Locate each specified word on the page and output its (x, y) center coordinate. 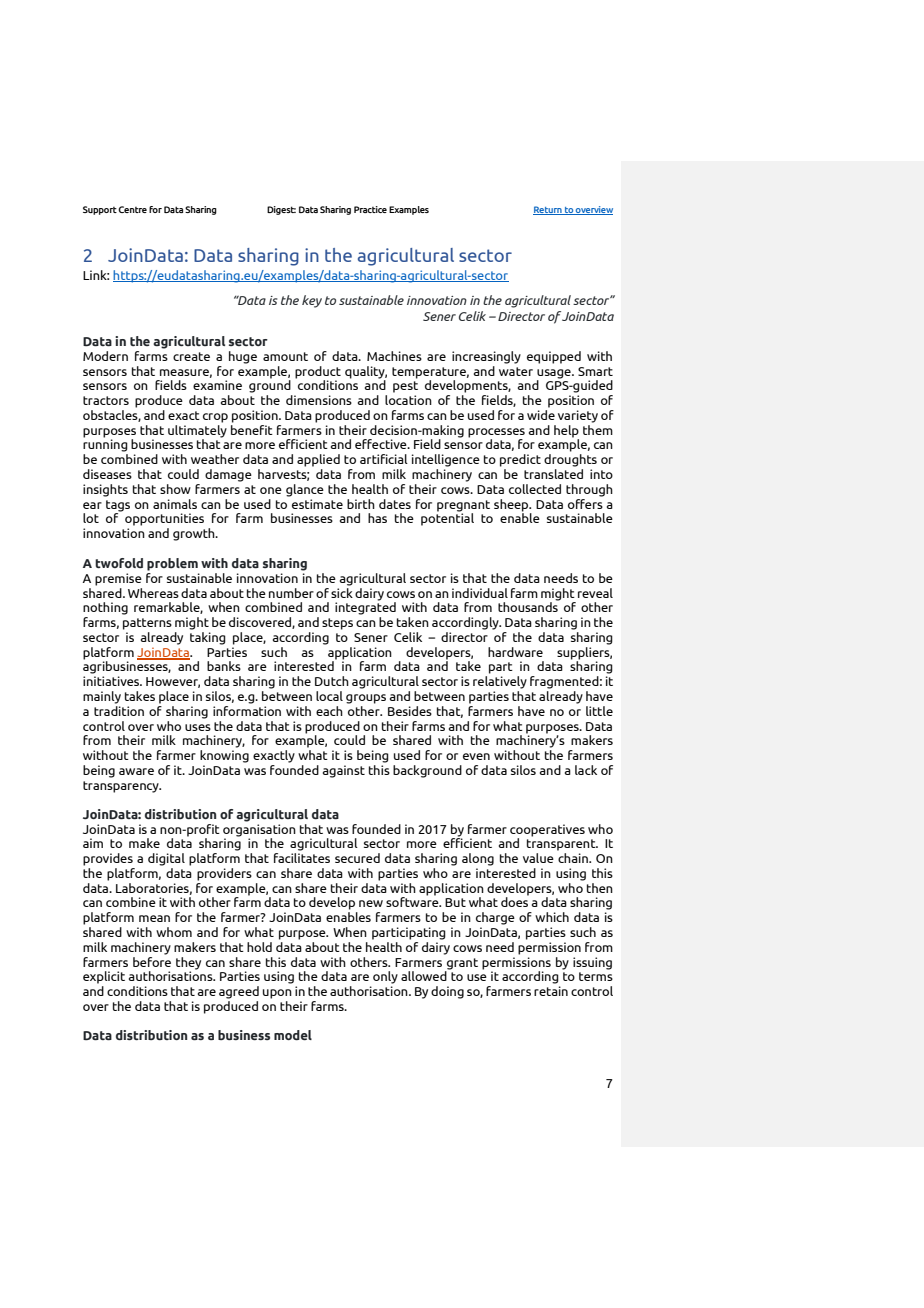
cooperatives (547, 830)
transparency (122, 787)
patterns (147, 624)
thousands (529, 606)
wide (541, 413)
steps (337, 624)
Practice (370, 209)
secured (357, 858)
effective (382, 444)
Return (548, 210)
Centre (132, 209)
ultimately (197, 431)
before (152, 960)
